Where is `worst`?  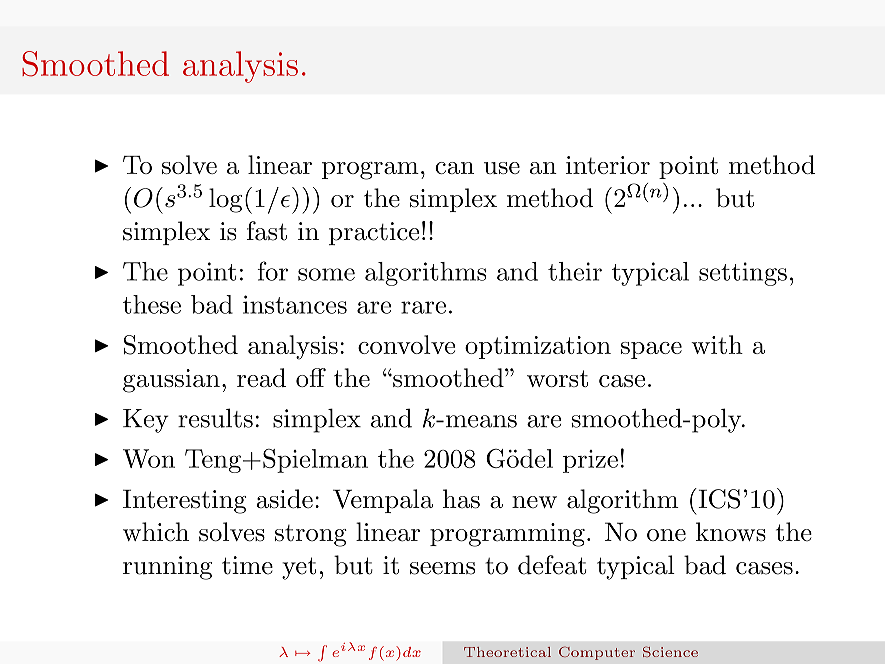 worst is located at coordinates (557, 378).
